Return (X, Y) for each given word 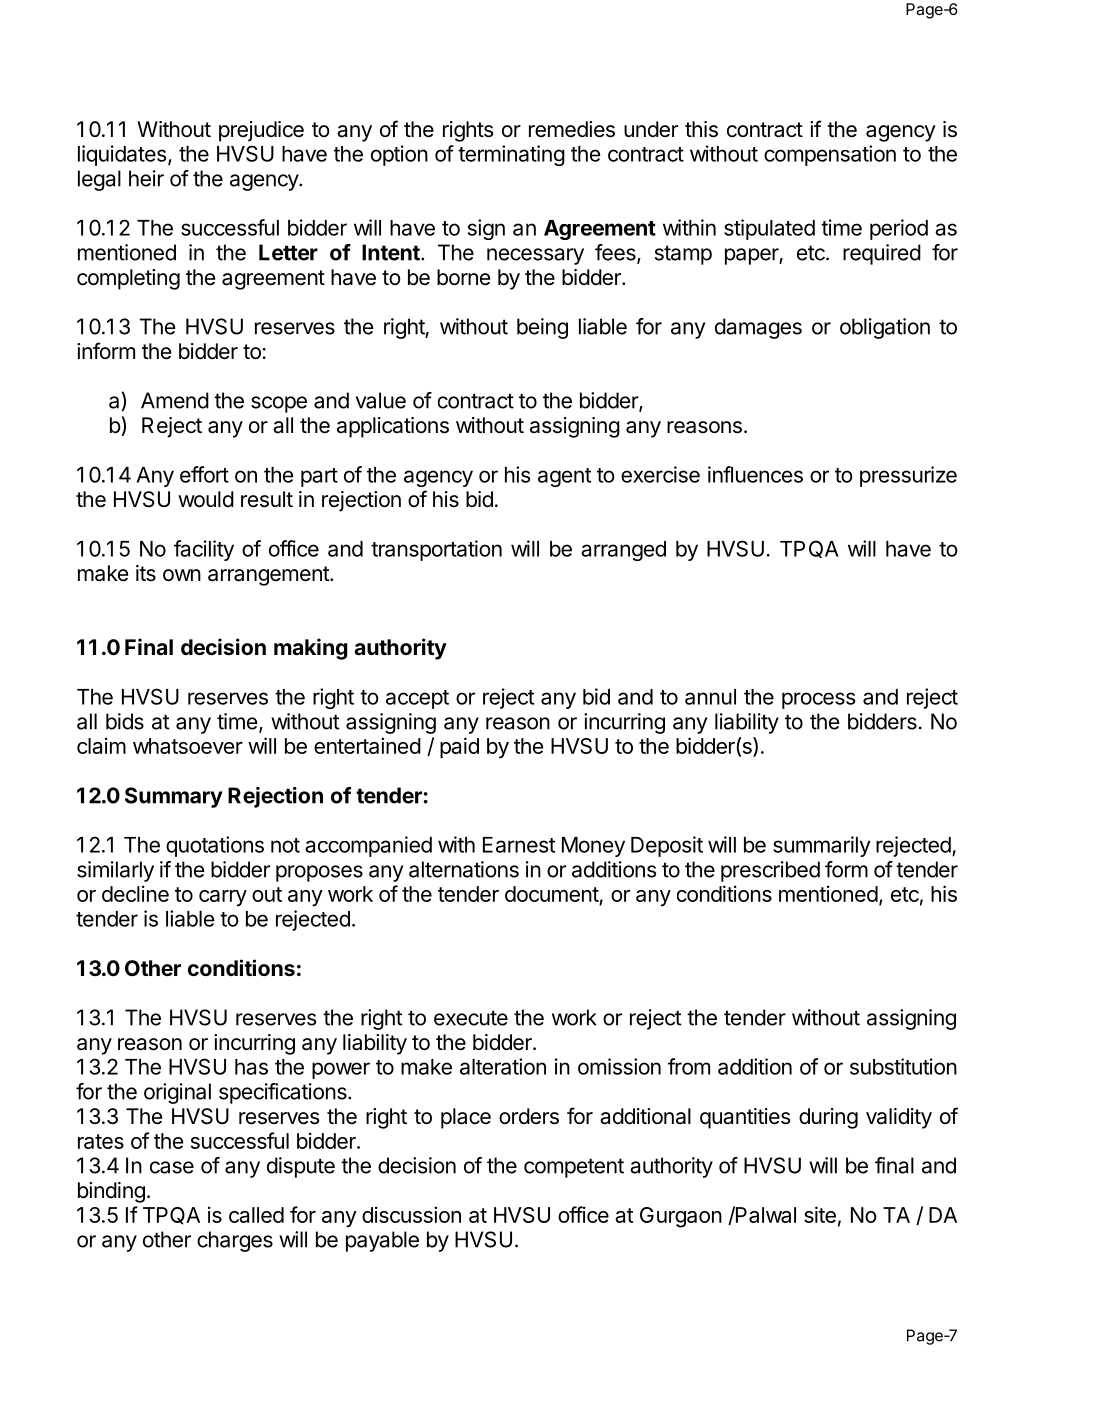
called (256, 1215)
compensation (830, 155)
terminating (511, 155)
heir (146, 178)
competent (574, 1168)
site (820, 1214)
